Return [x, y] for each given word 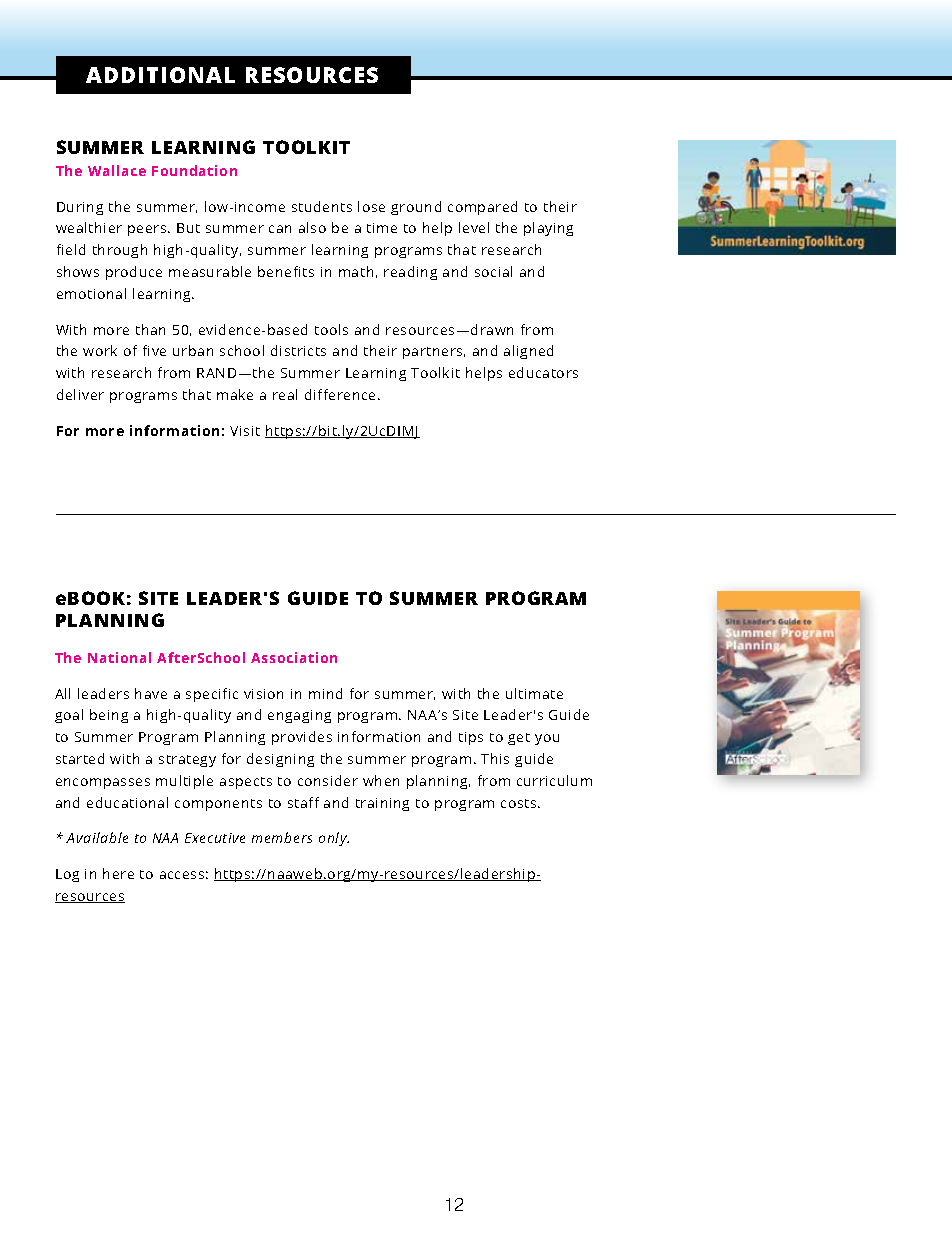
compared [482, 208]
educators [543, 372]
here [118, 873]
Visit [245, 431]
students [322, 206]
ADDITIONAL [160, 75]
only [334, 839]
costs [520, 803]
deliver [80, 394]
